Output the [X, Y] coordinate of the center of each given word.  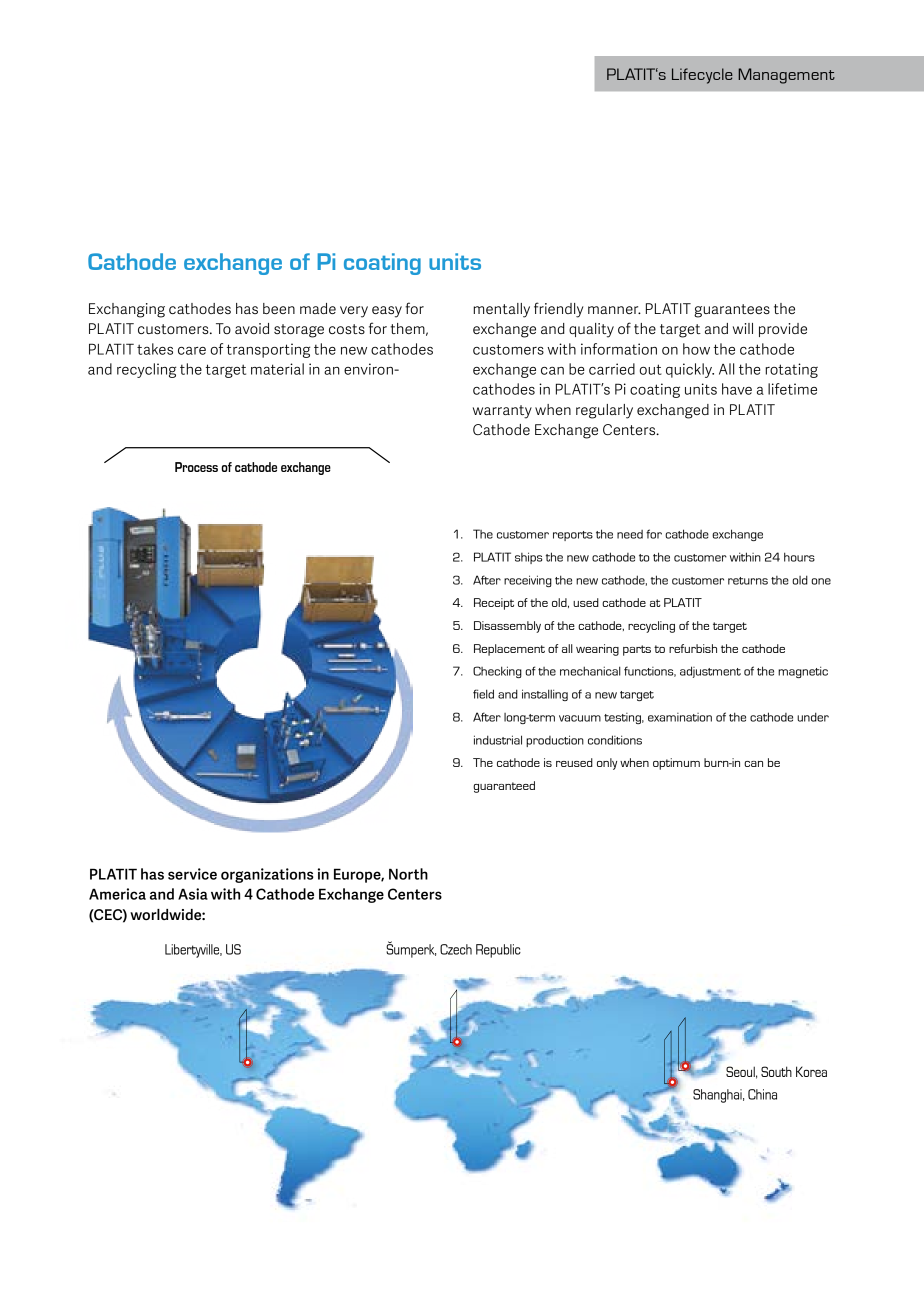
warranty [502, 412]
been [279, 308]
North [408, 874]
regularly [604, 411]
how [696, 349]
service [192, 874]
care [192, 351]
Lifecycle [702, 76]
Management [786, 76]
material [277, 369]
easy [387, 312]
